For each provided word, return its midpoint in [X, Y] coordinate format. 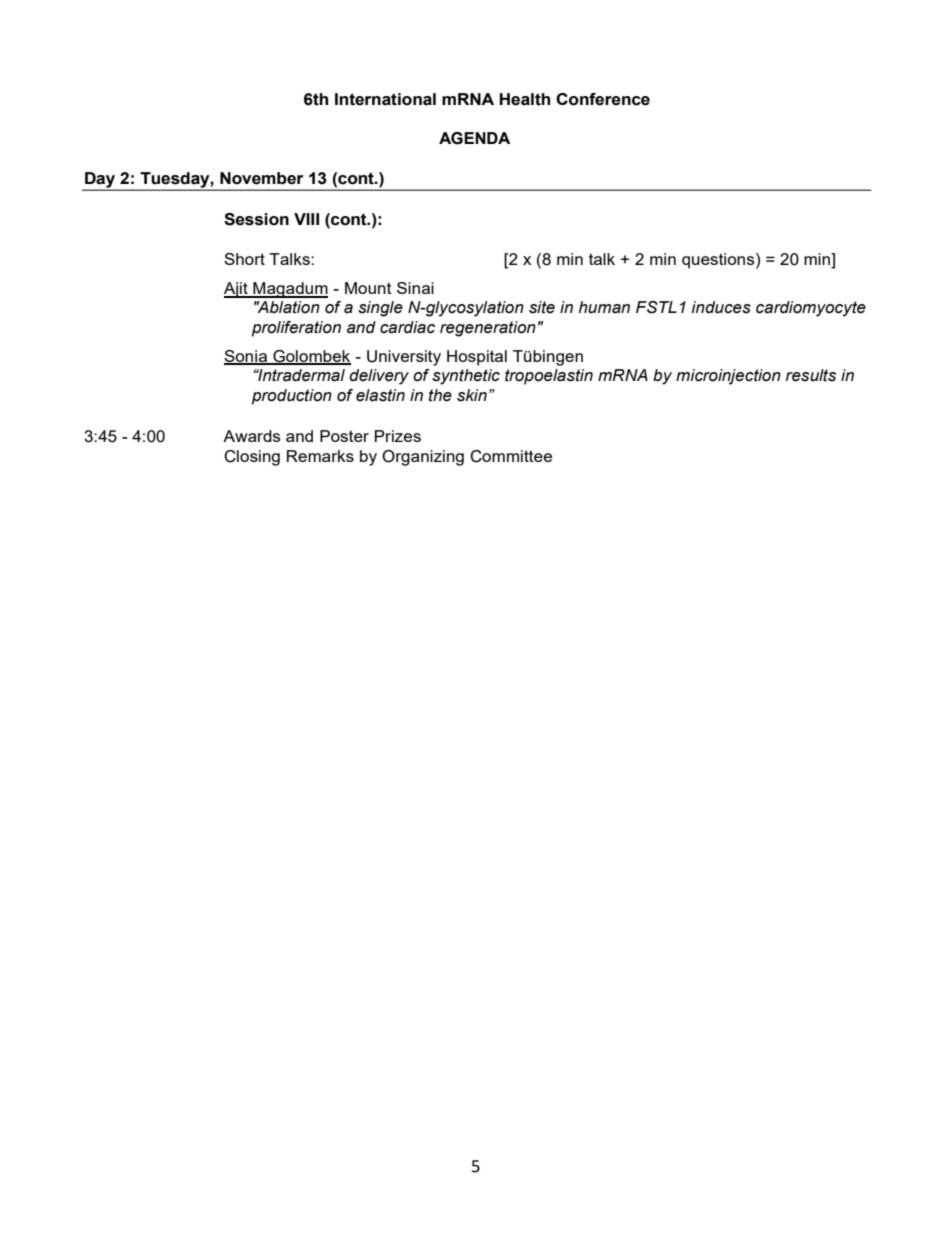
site [542, 307]
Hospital [477, 358]
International [385, 99]
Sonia [246, 357]
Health [525, 99]
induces [721, 307]
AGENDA [474, 138]
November [261, 178]
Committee [511, 456]
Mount [368, 288]
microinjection [728, 377]
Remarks [320, 456]
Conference [603, 99]
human [604, 307]
